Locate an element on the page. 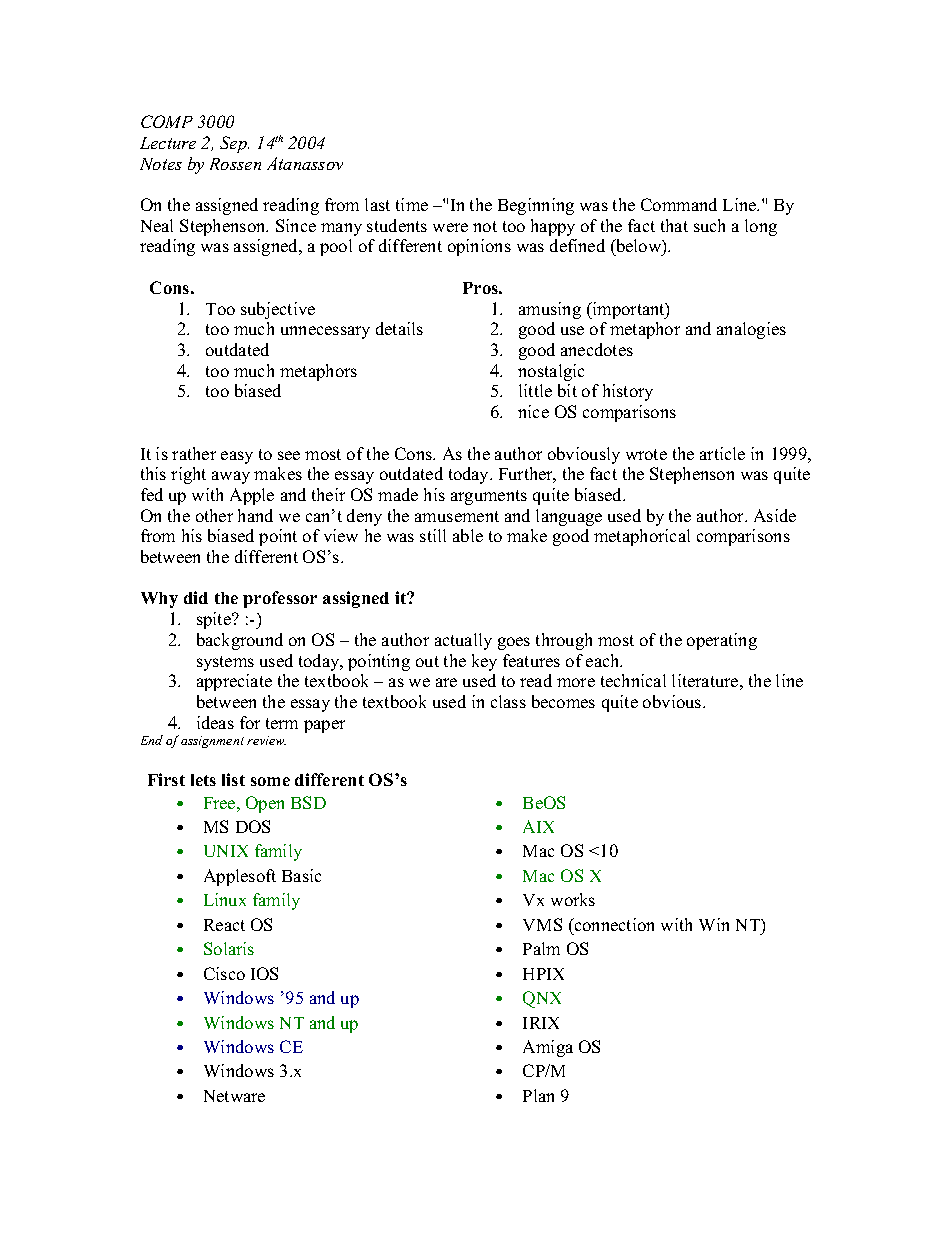 The height and width of the image is (1233, 952). actually is located at coordinates (463, 641).
